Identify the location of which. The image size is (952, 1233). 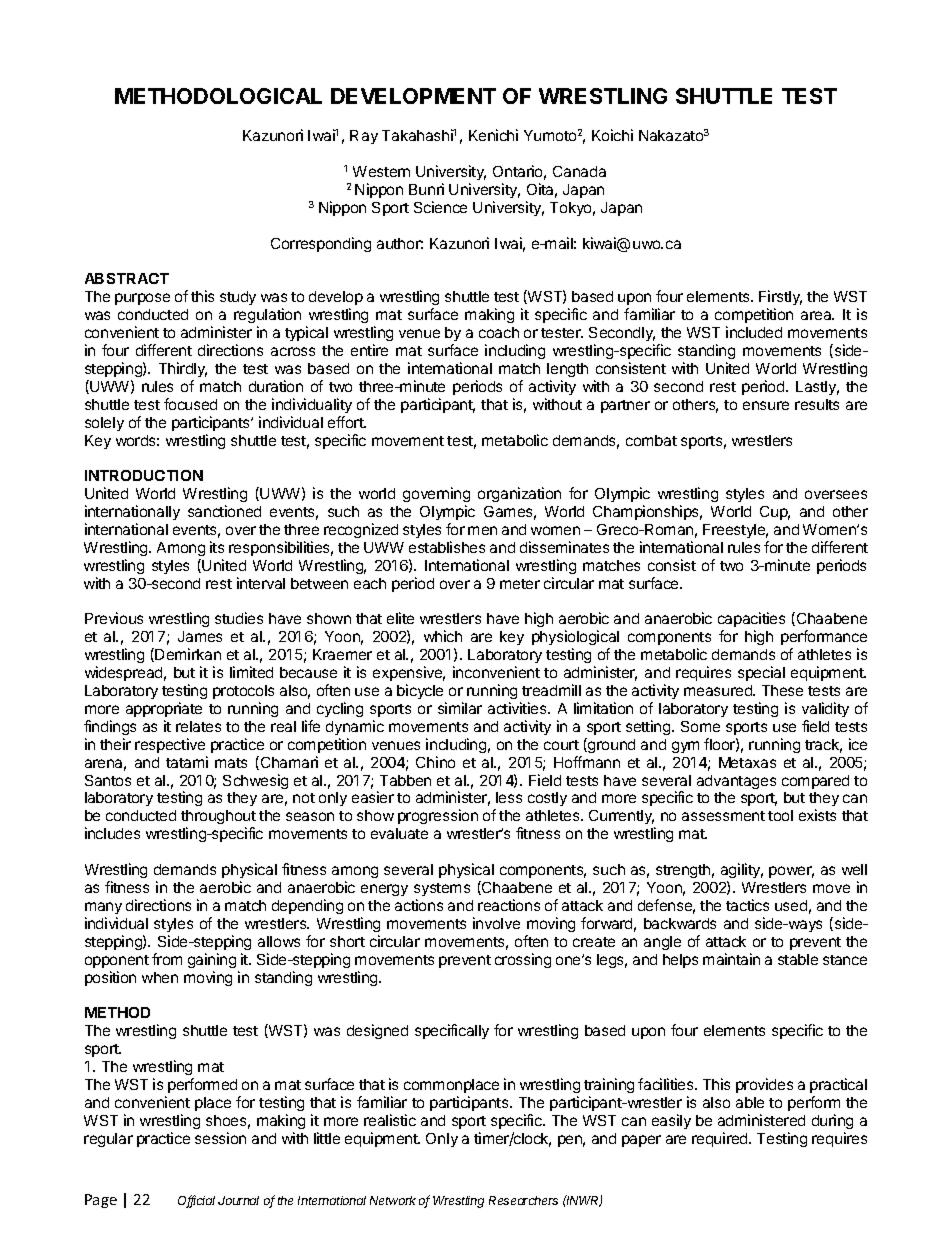
(443, 636).
